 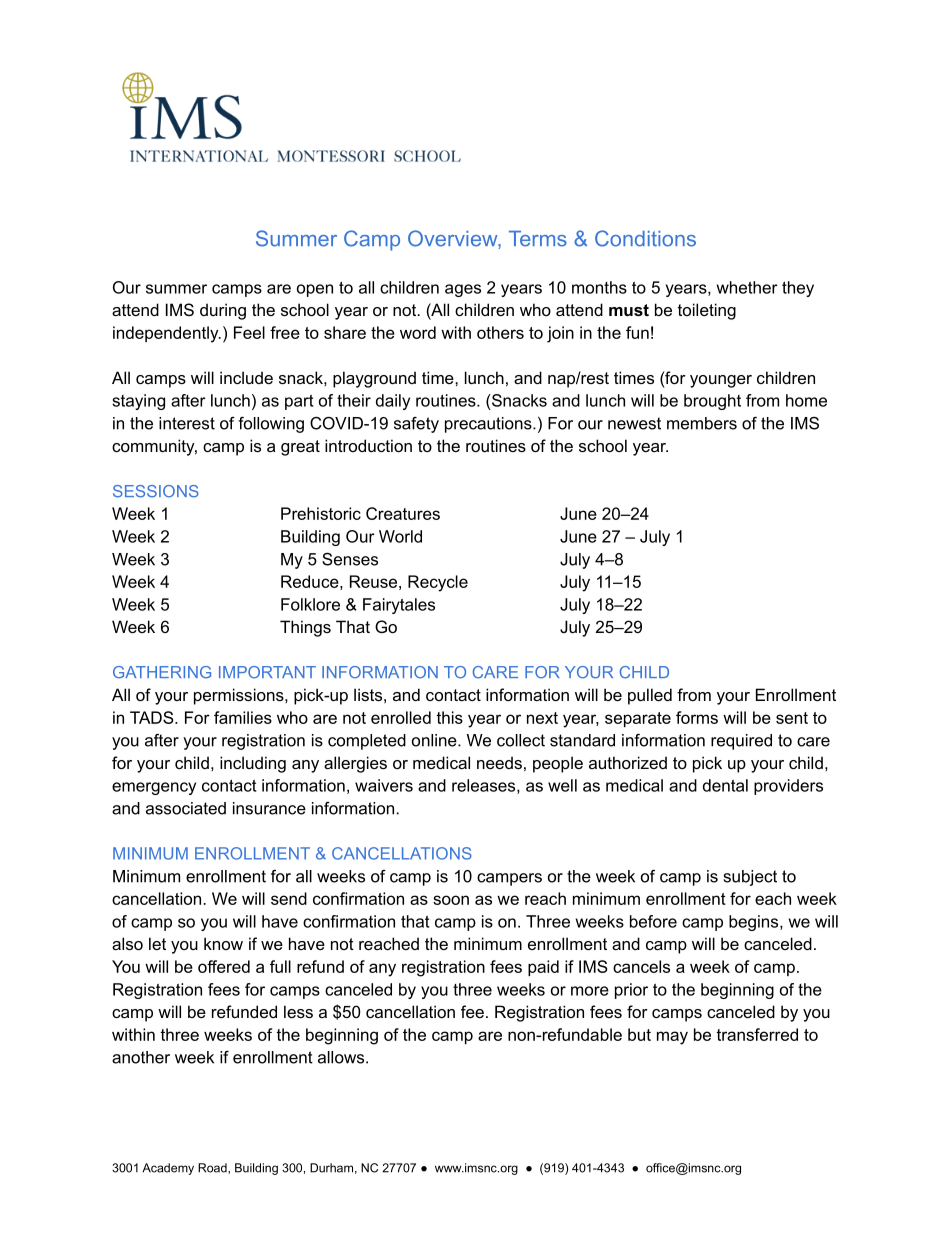 What do you see at coordinates (757, 1034) in the screenshot?
I see `transferred` at bounding box center [757, 1034].
